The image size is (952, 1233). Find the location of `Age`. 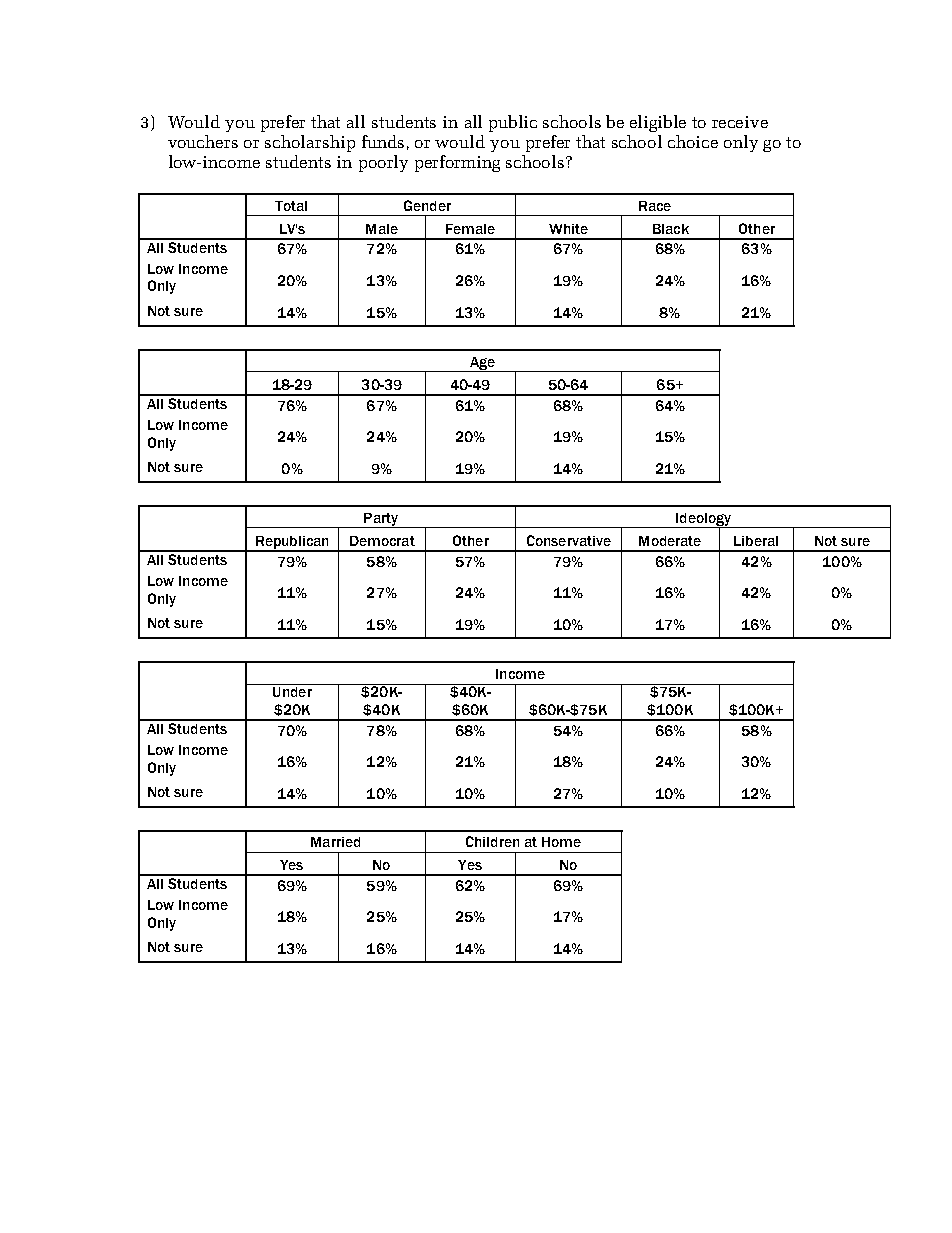

Age is located at coordinates (482, 364).
